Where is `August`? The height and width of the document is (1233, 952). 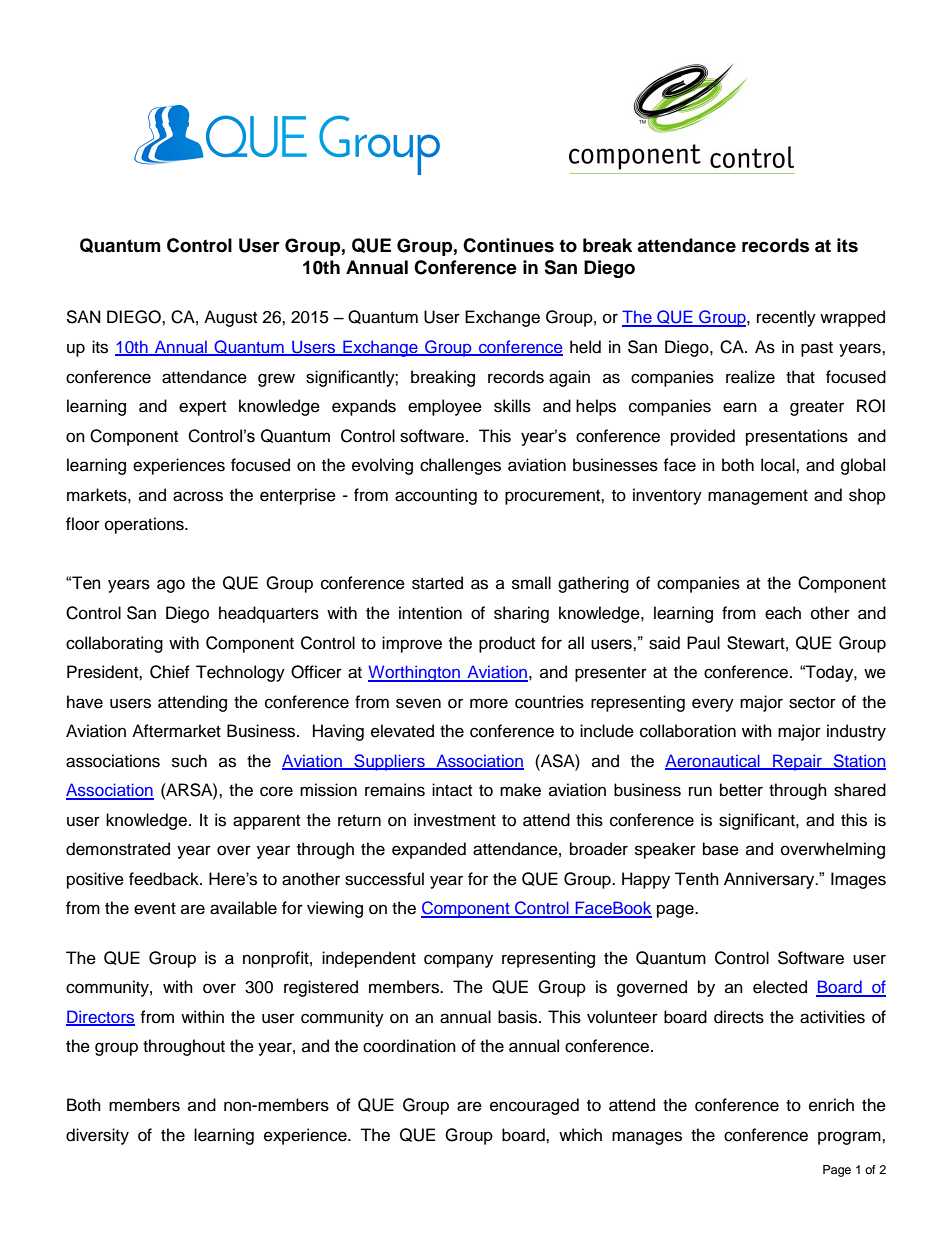
August is located at coordinates (230, 318).
